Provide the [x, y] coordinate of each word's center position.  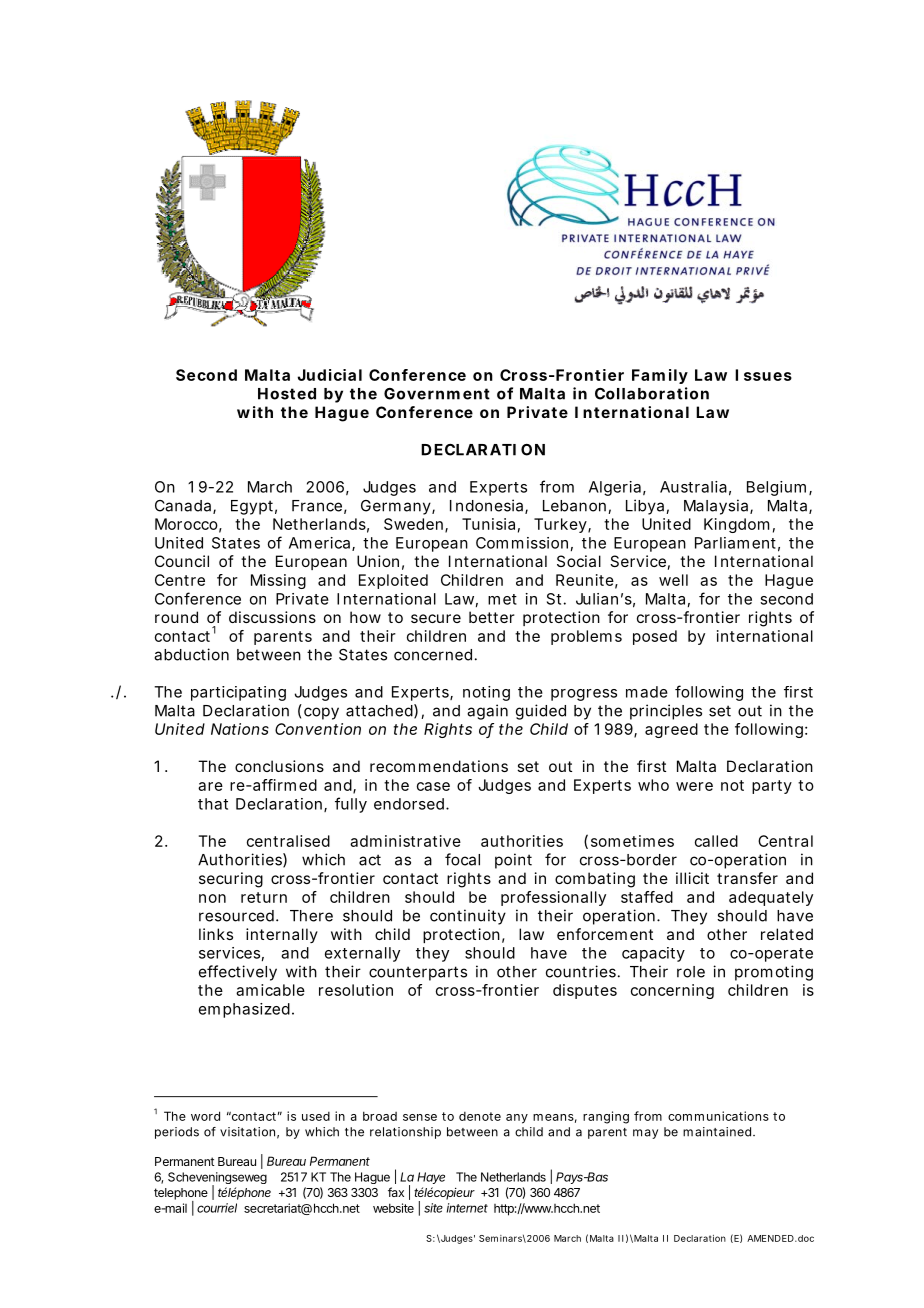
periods [177, 1133]
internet [467, 1208]
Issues [763, 375]
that [213, 804]
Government [437, 394]
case [433, 786]
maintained [718, 1132]
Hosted [287, 394]
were [694, 786]
